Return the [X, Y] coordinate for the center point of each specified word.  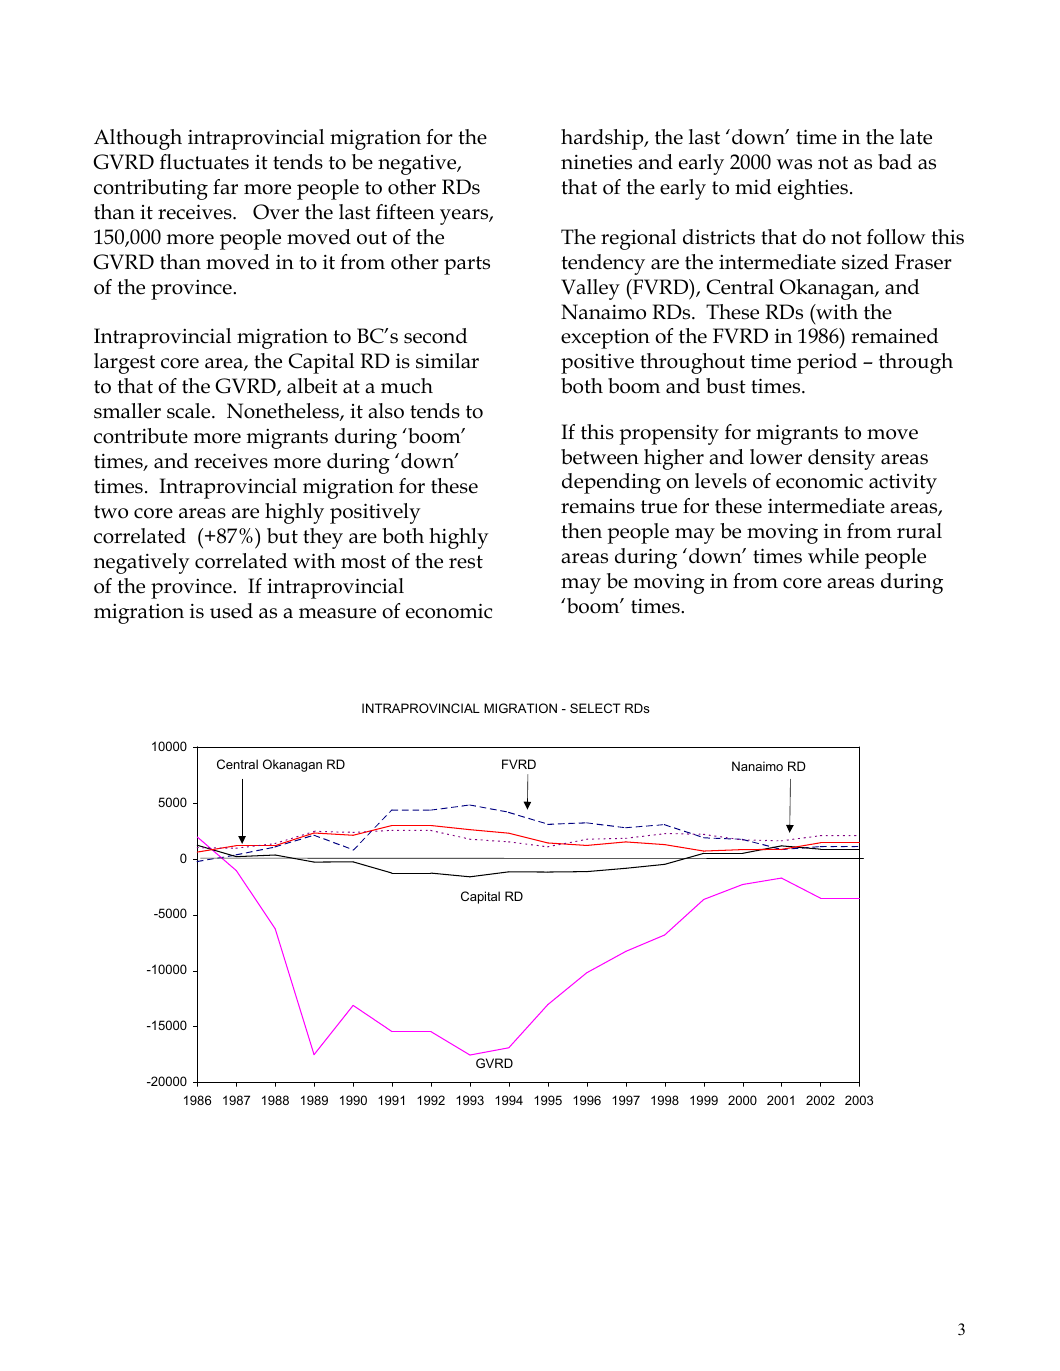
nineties [596, 162]
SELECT [595, 708]
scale [190, 411]
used [231, 611]
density [841, 459]
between [600, 457]
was [794, 164]
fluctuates [204, 162]
